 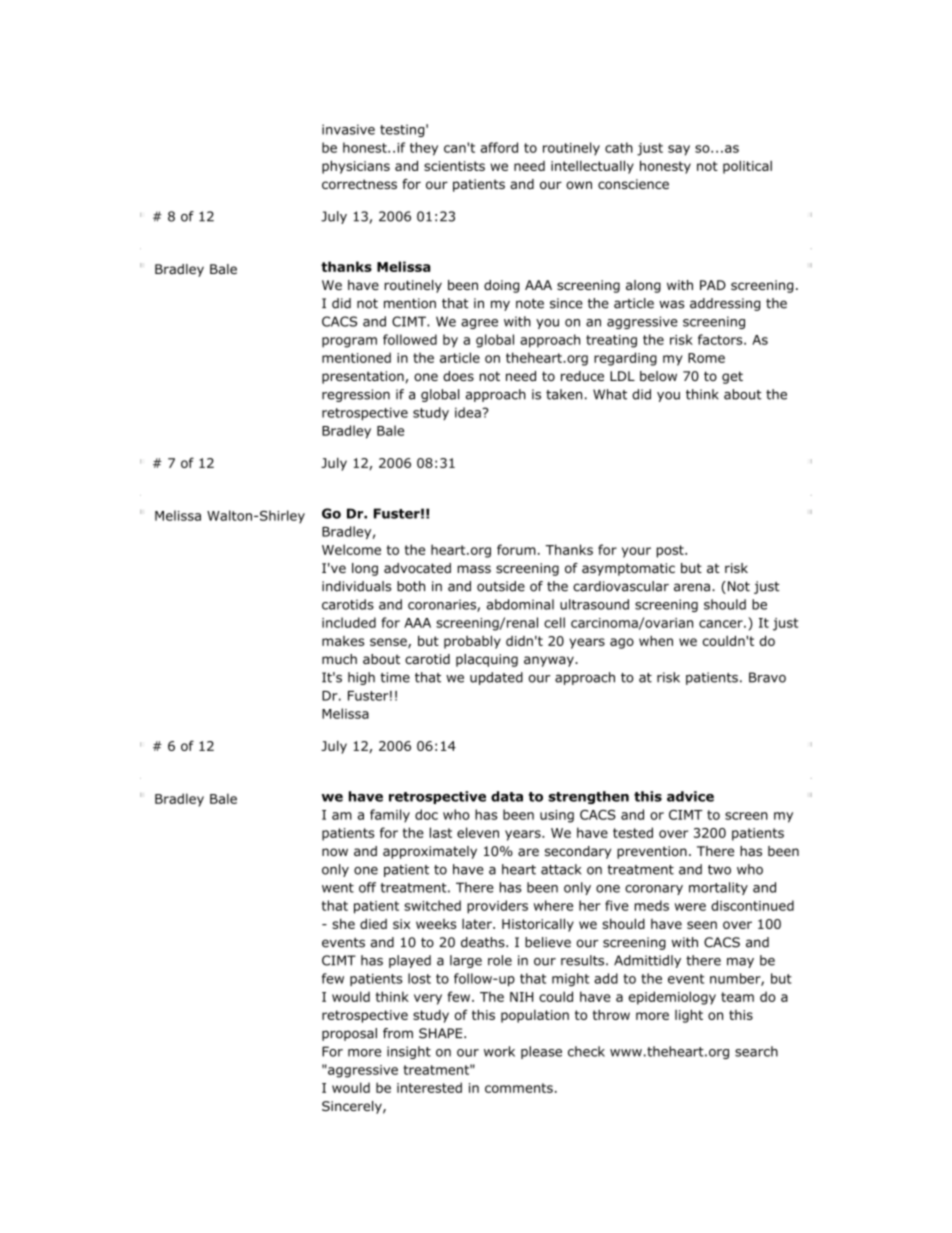 I want to click on political, so click(x=747, y=167).
